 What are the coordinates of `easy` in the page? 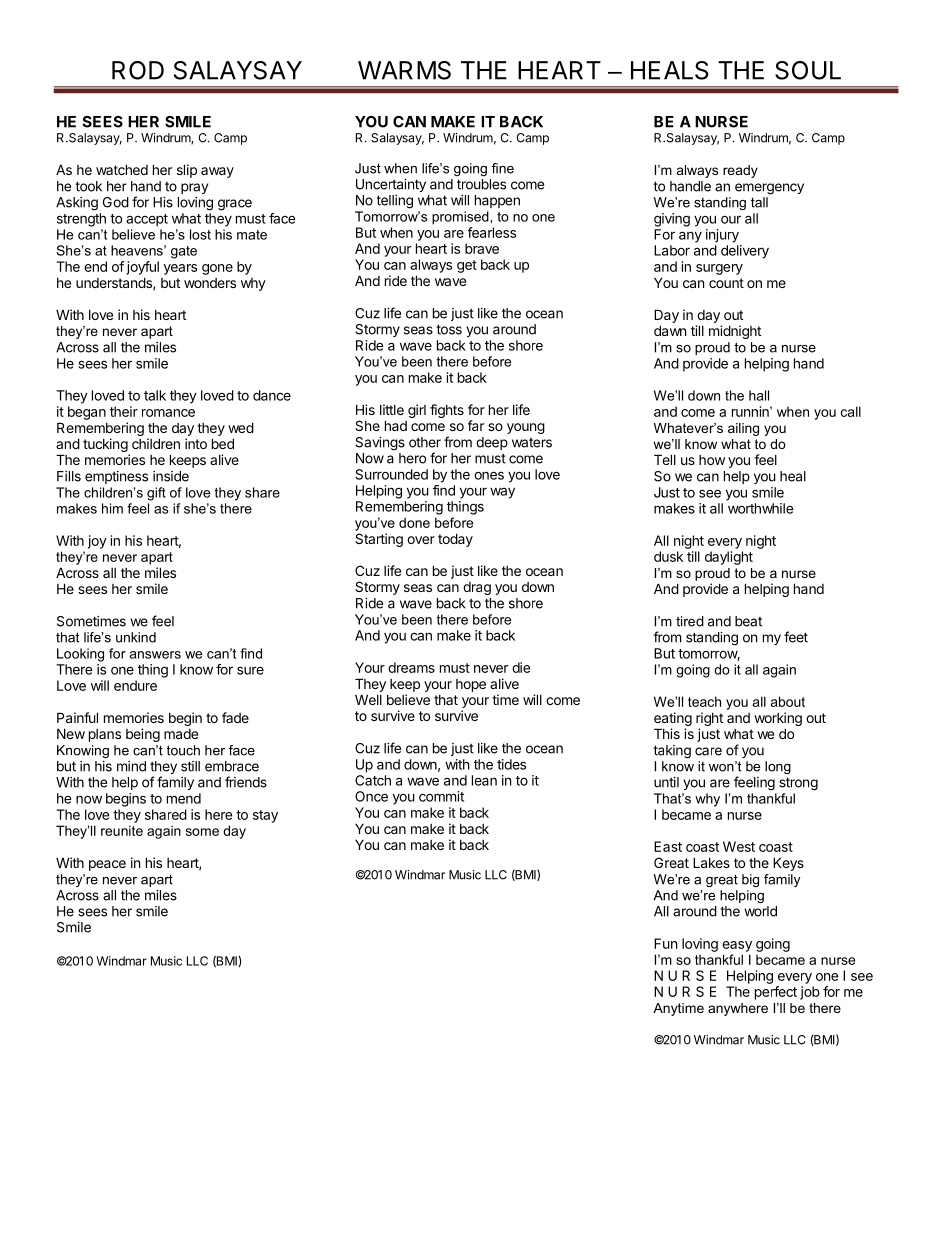 It's located at (737, 946).
